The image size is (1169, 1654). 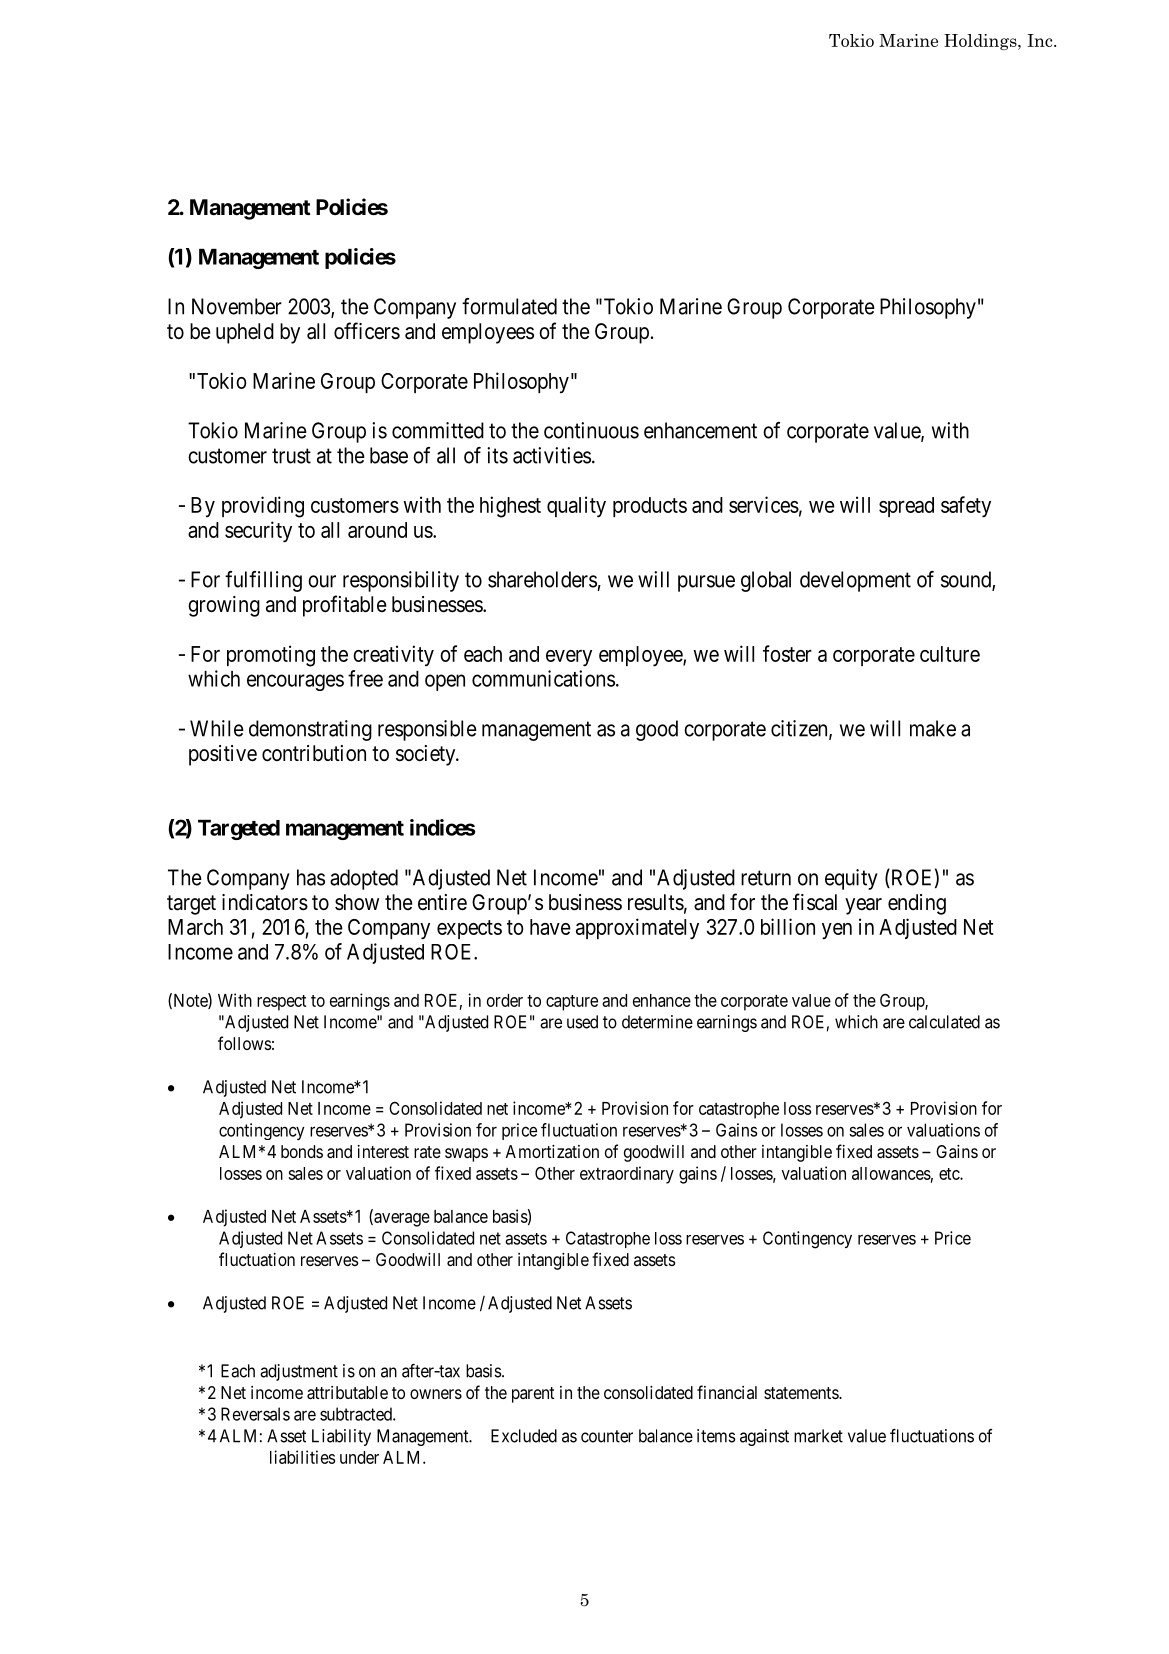 I want to click on have, so click(x=550, y=927).
